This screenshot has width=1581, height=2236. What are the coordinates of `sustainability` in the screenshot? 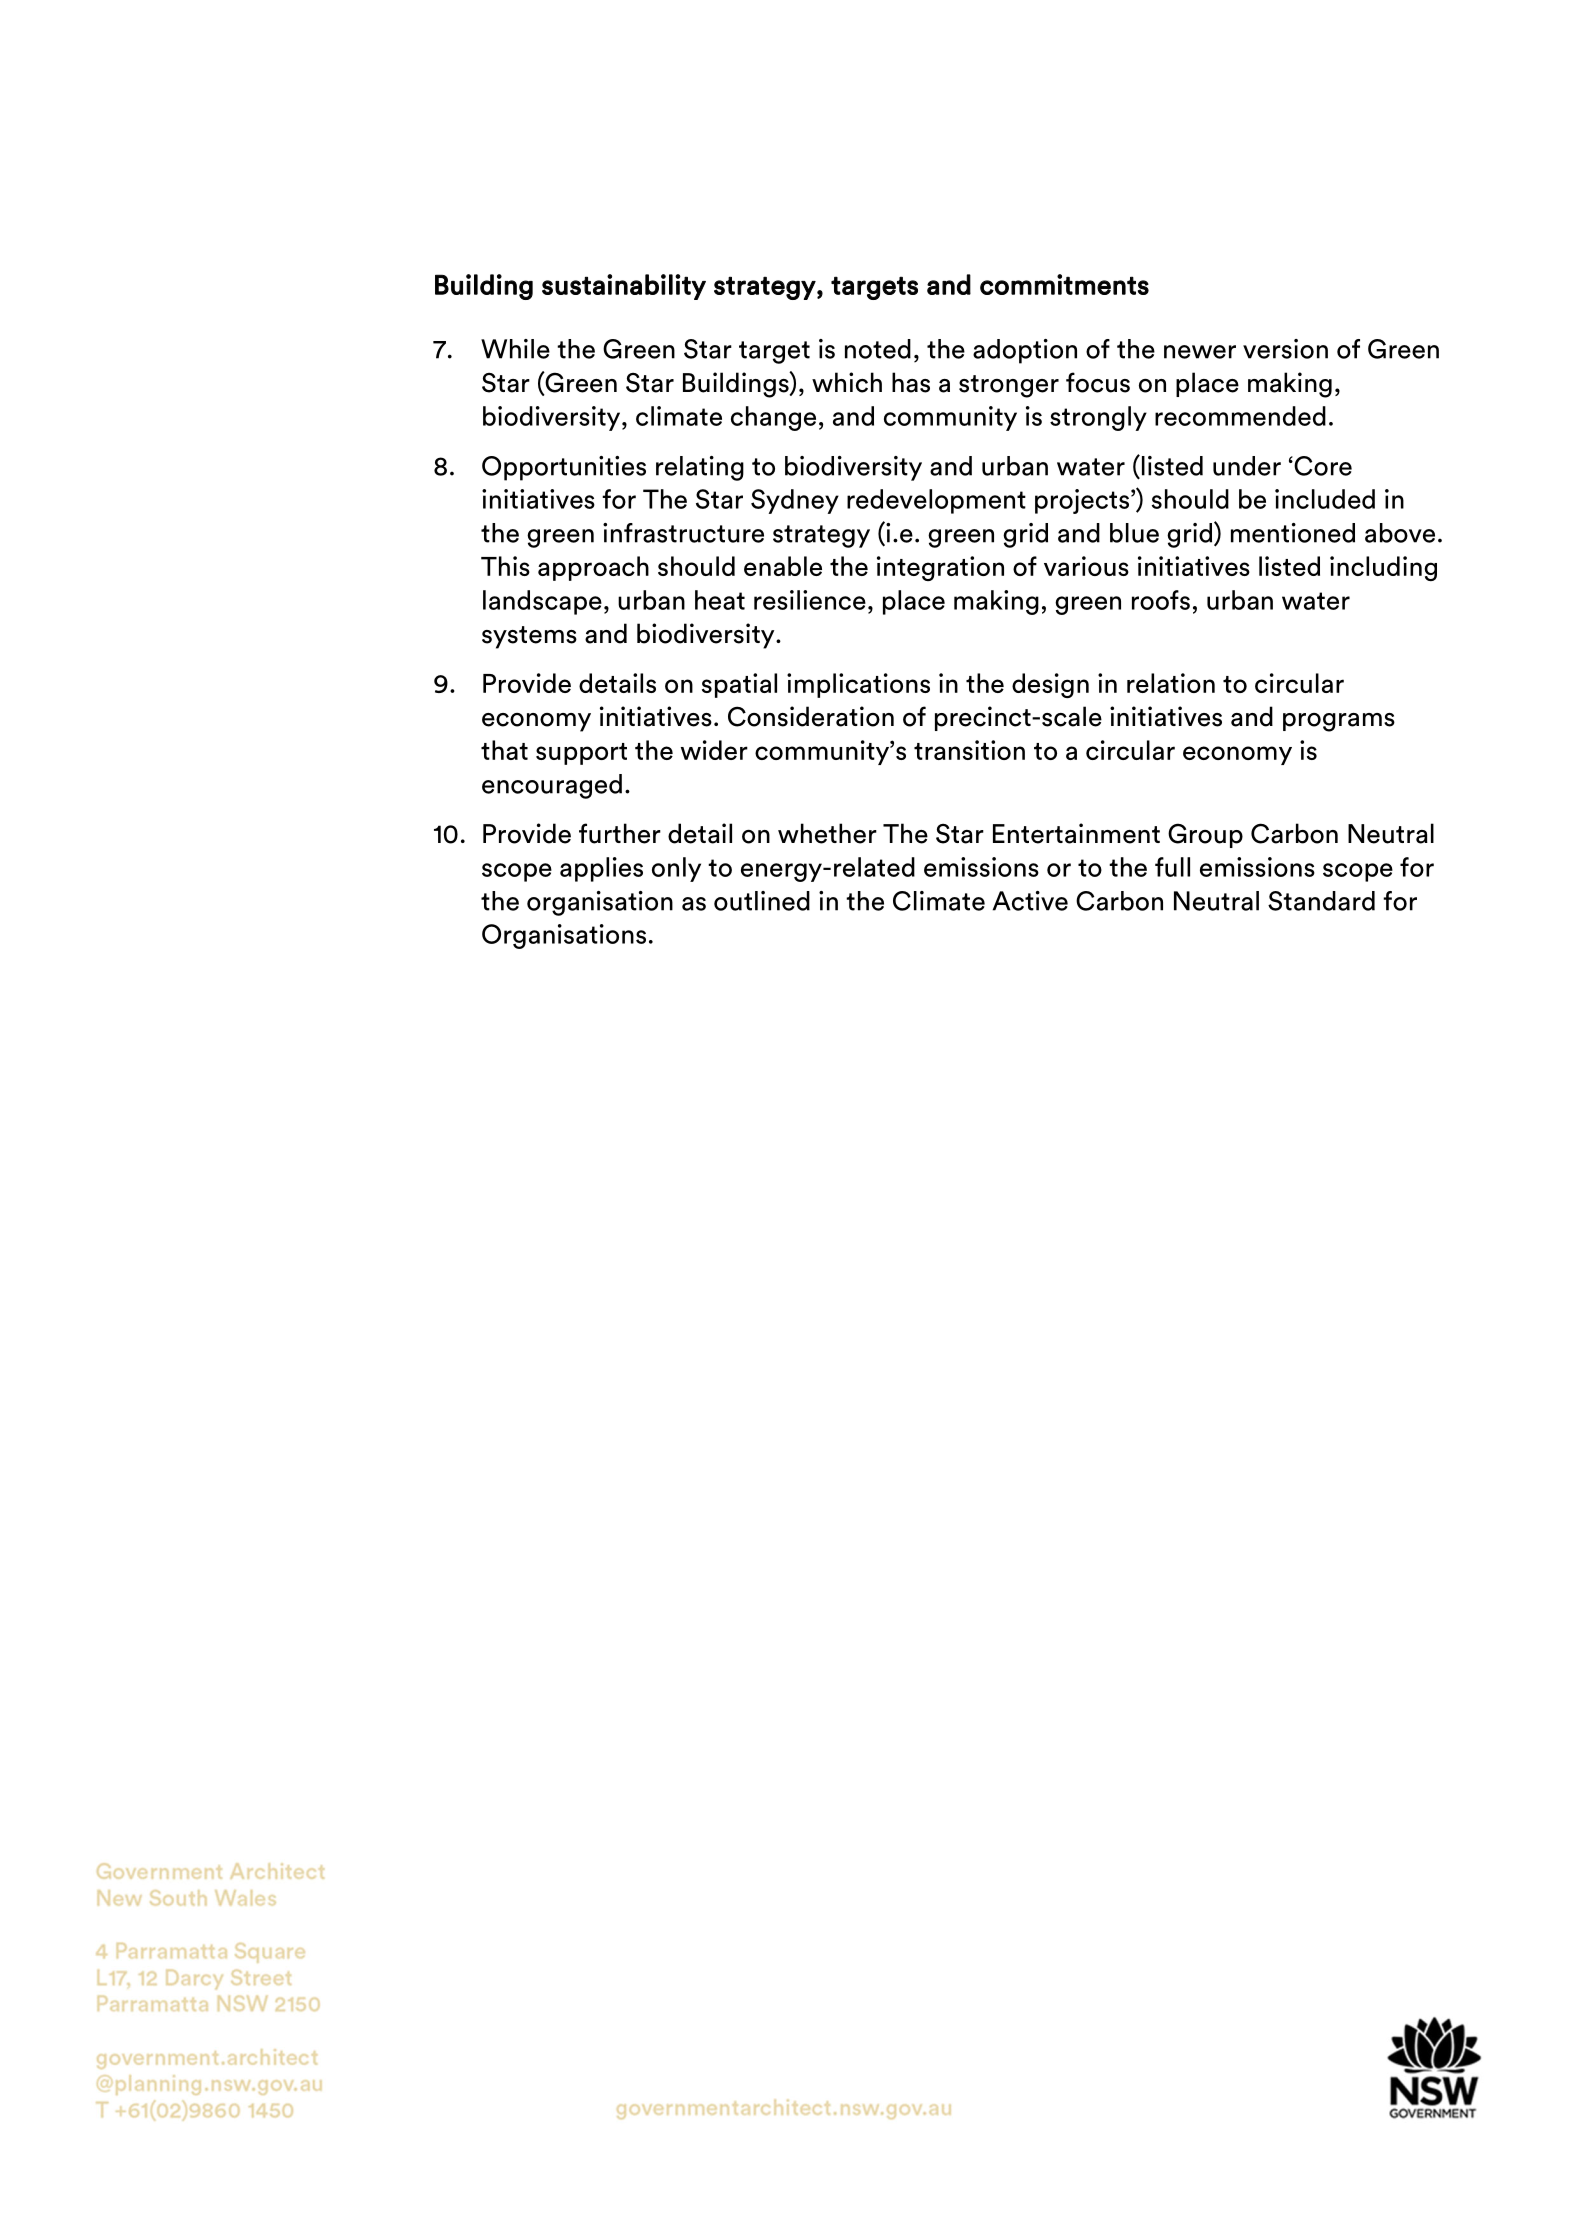 It's located at (624, 287).
